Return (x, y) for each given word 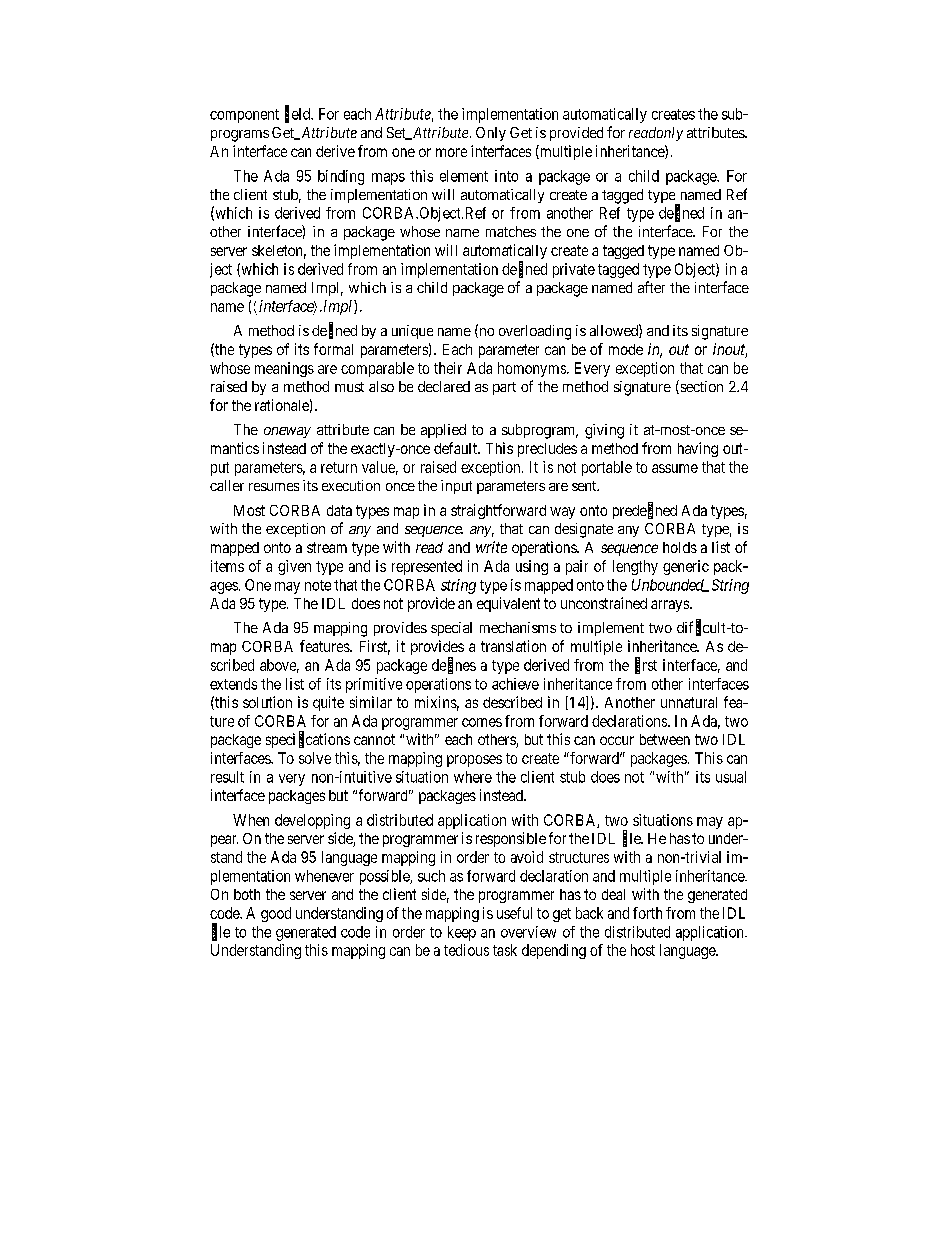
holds (680, 547)
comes (482, 722)
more (451, 152)
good (276, 914)
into (506, 176)
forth (647, 913)
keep (462, 933)
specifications (308, 740)
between (665, 739)
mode (626, 349)
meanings (284, 369)
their (448, 368)
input (456, 487)
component (244, 116)
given (294, 567)
